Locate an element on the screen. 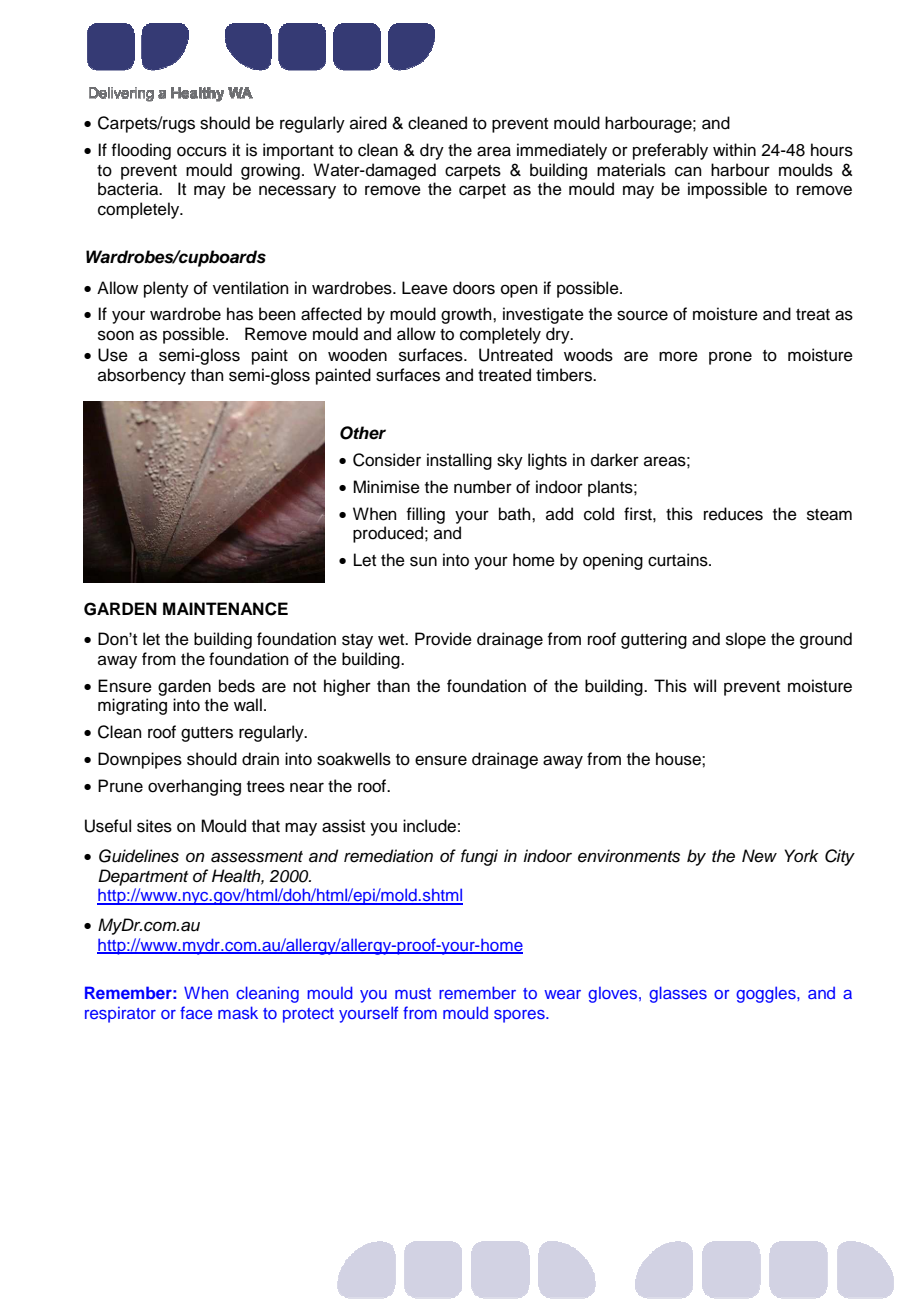 This screenshot has height=1308, width=924. within is located at coordinates (734, 149).
